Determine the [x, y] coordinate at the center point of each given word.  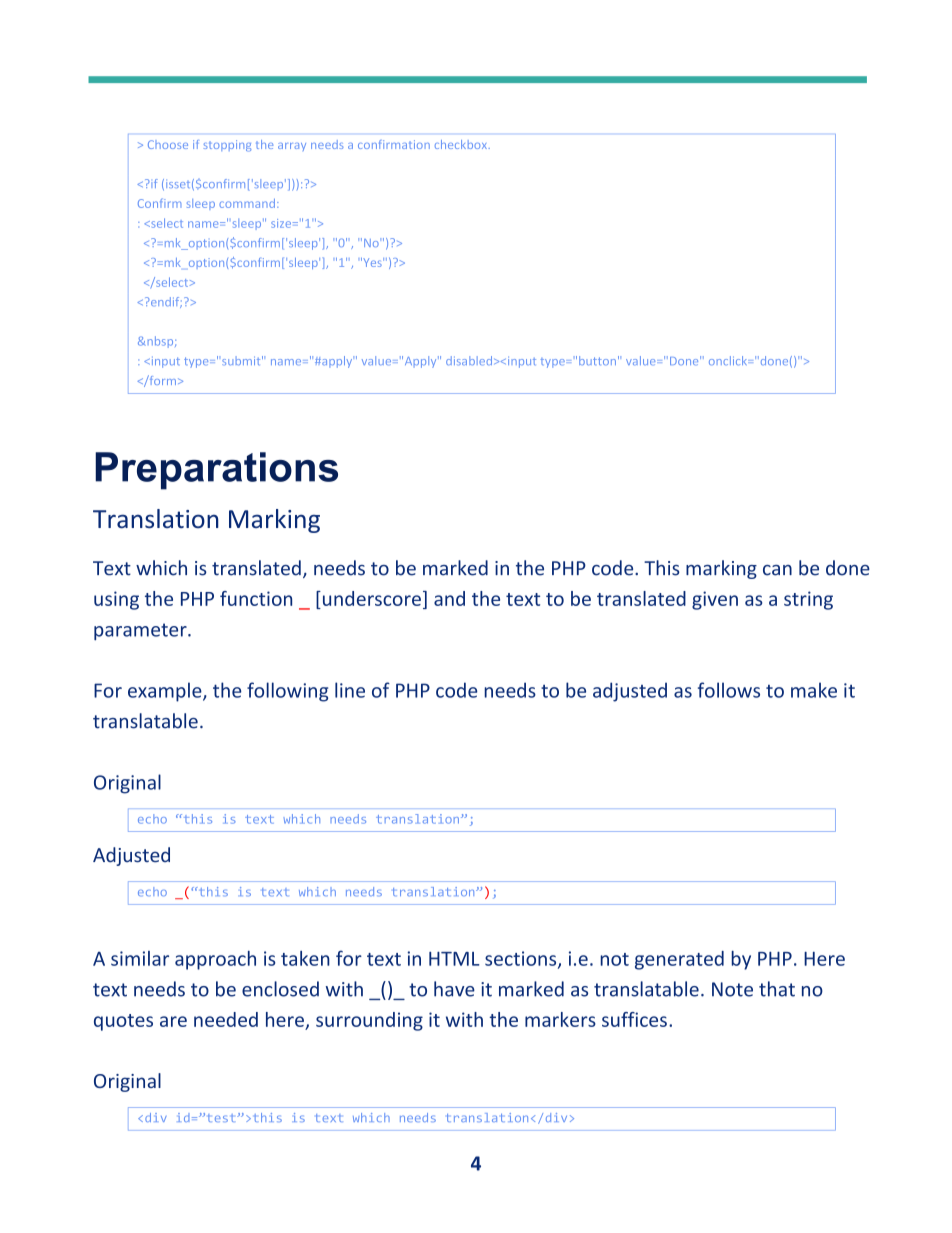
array [292, 147]
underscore [370, 598]
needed [226, 1019]
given [715, 600]
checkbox [462, 144]
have [454, 989]
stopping [227, 146]
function [256, 598]
